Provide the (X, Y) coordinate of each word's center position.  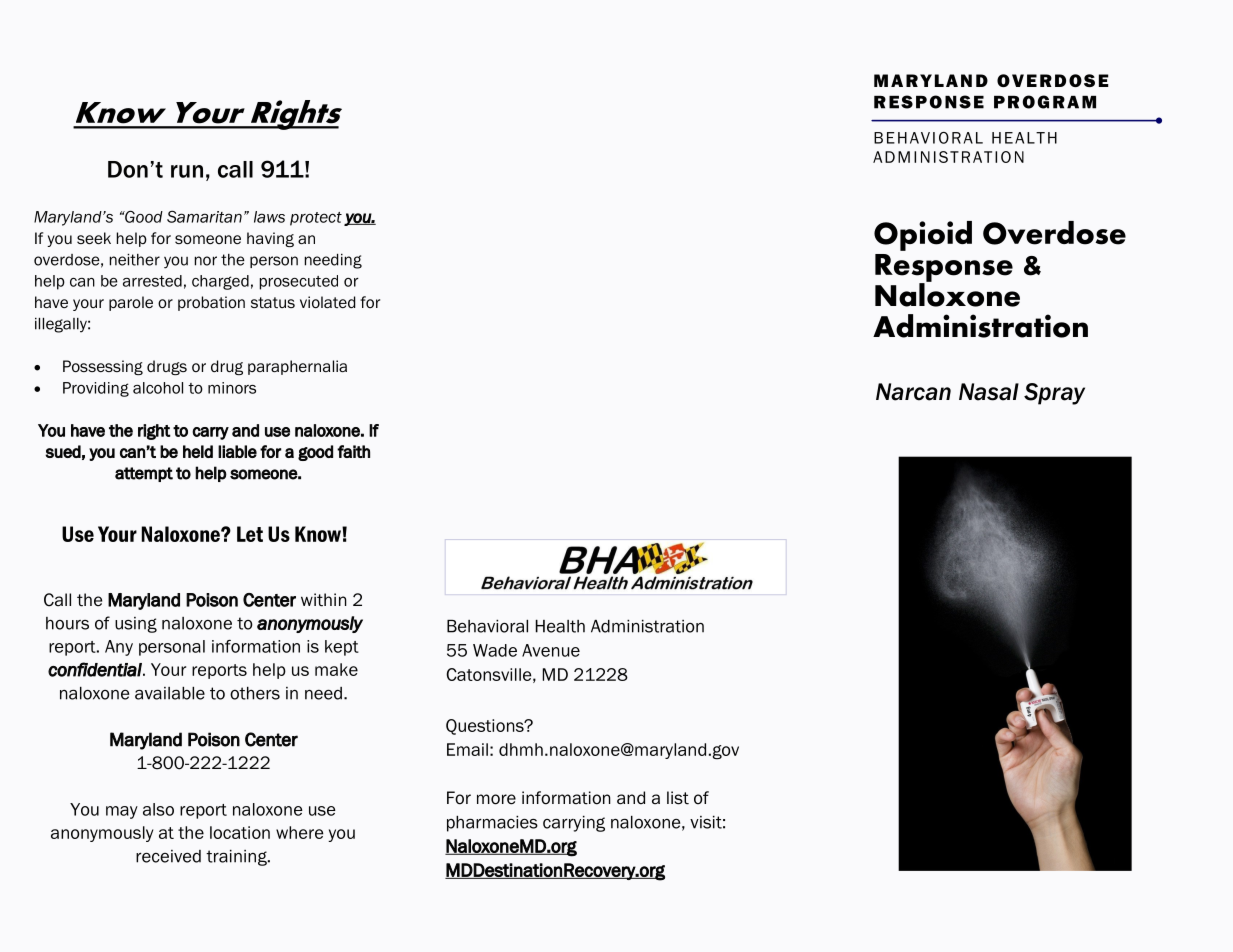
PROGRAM (1045, 102)
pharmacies (492, 824)
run (187, 171)
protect (316, 219)
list (678, 798)
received (168, 856)
